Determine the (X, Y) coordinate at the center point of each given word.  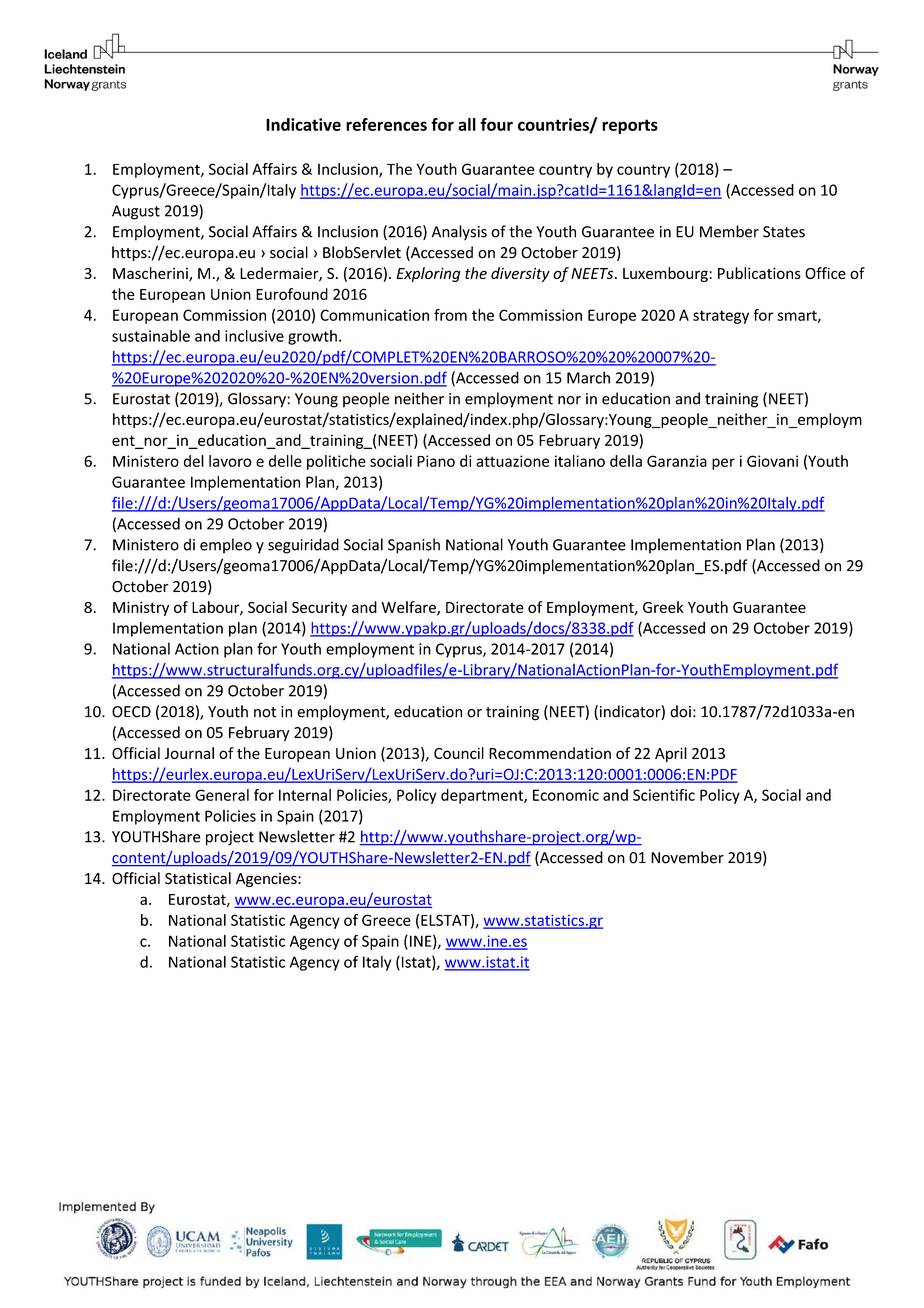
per (723, 464)
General (222, 795)
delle (285, 461)
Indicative (303, 124)
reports (630, 126)
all (467, 124)
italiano (580, 461)
